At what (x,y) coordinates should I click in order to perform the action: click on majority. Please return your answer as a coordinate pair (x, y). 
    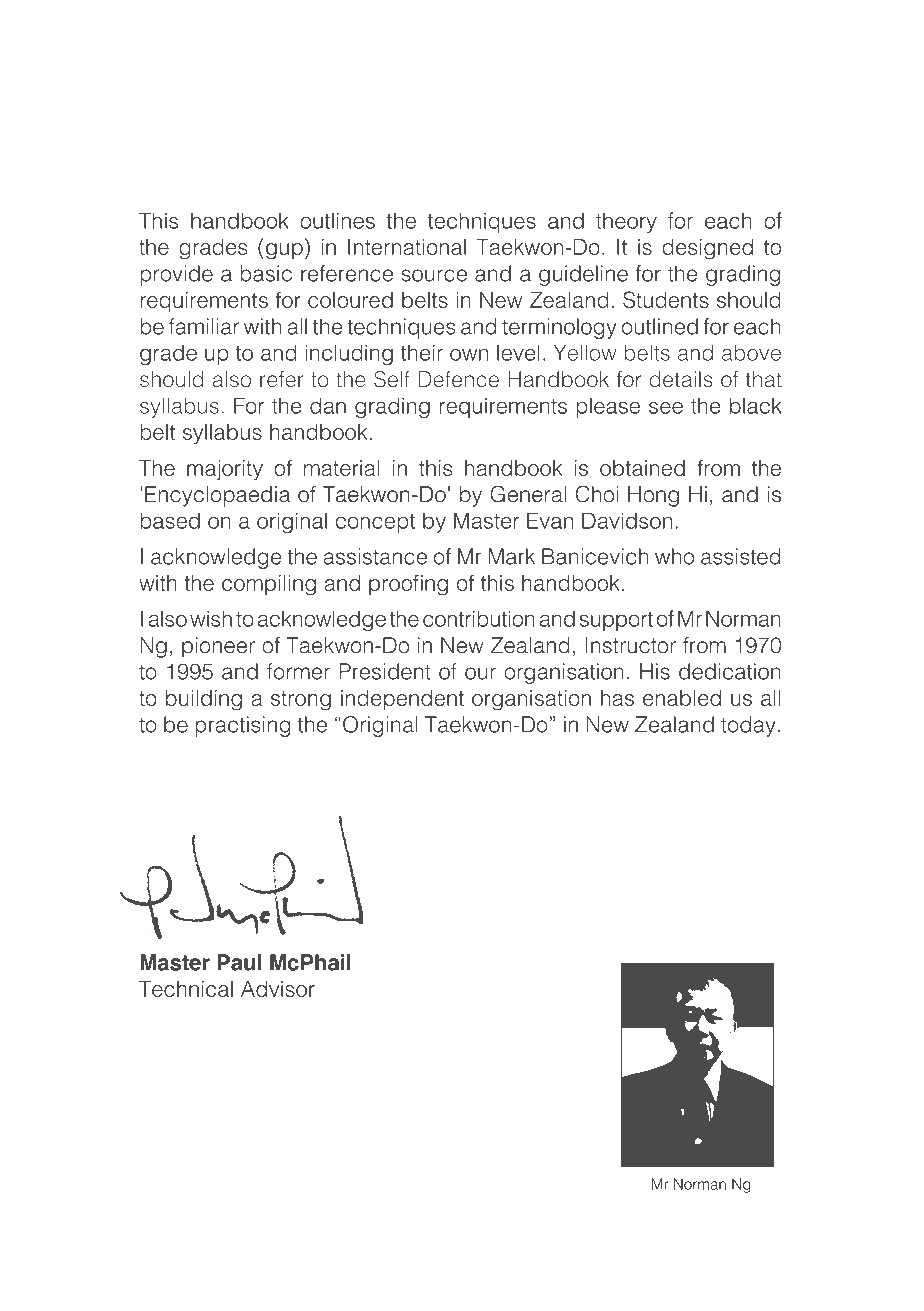
    Looking at the image, I should click on (225, 470).
